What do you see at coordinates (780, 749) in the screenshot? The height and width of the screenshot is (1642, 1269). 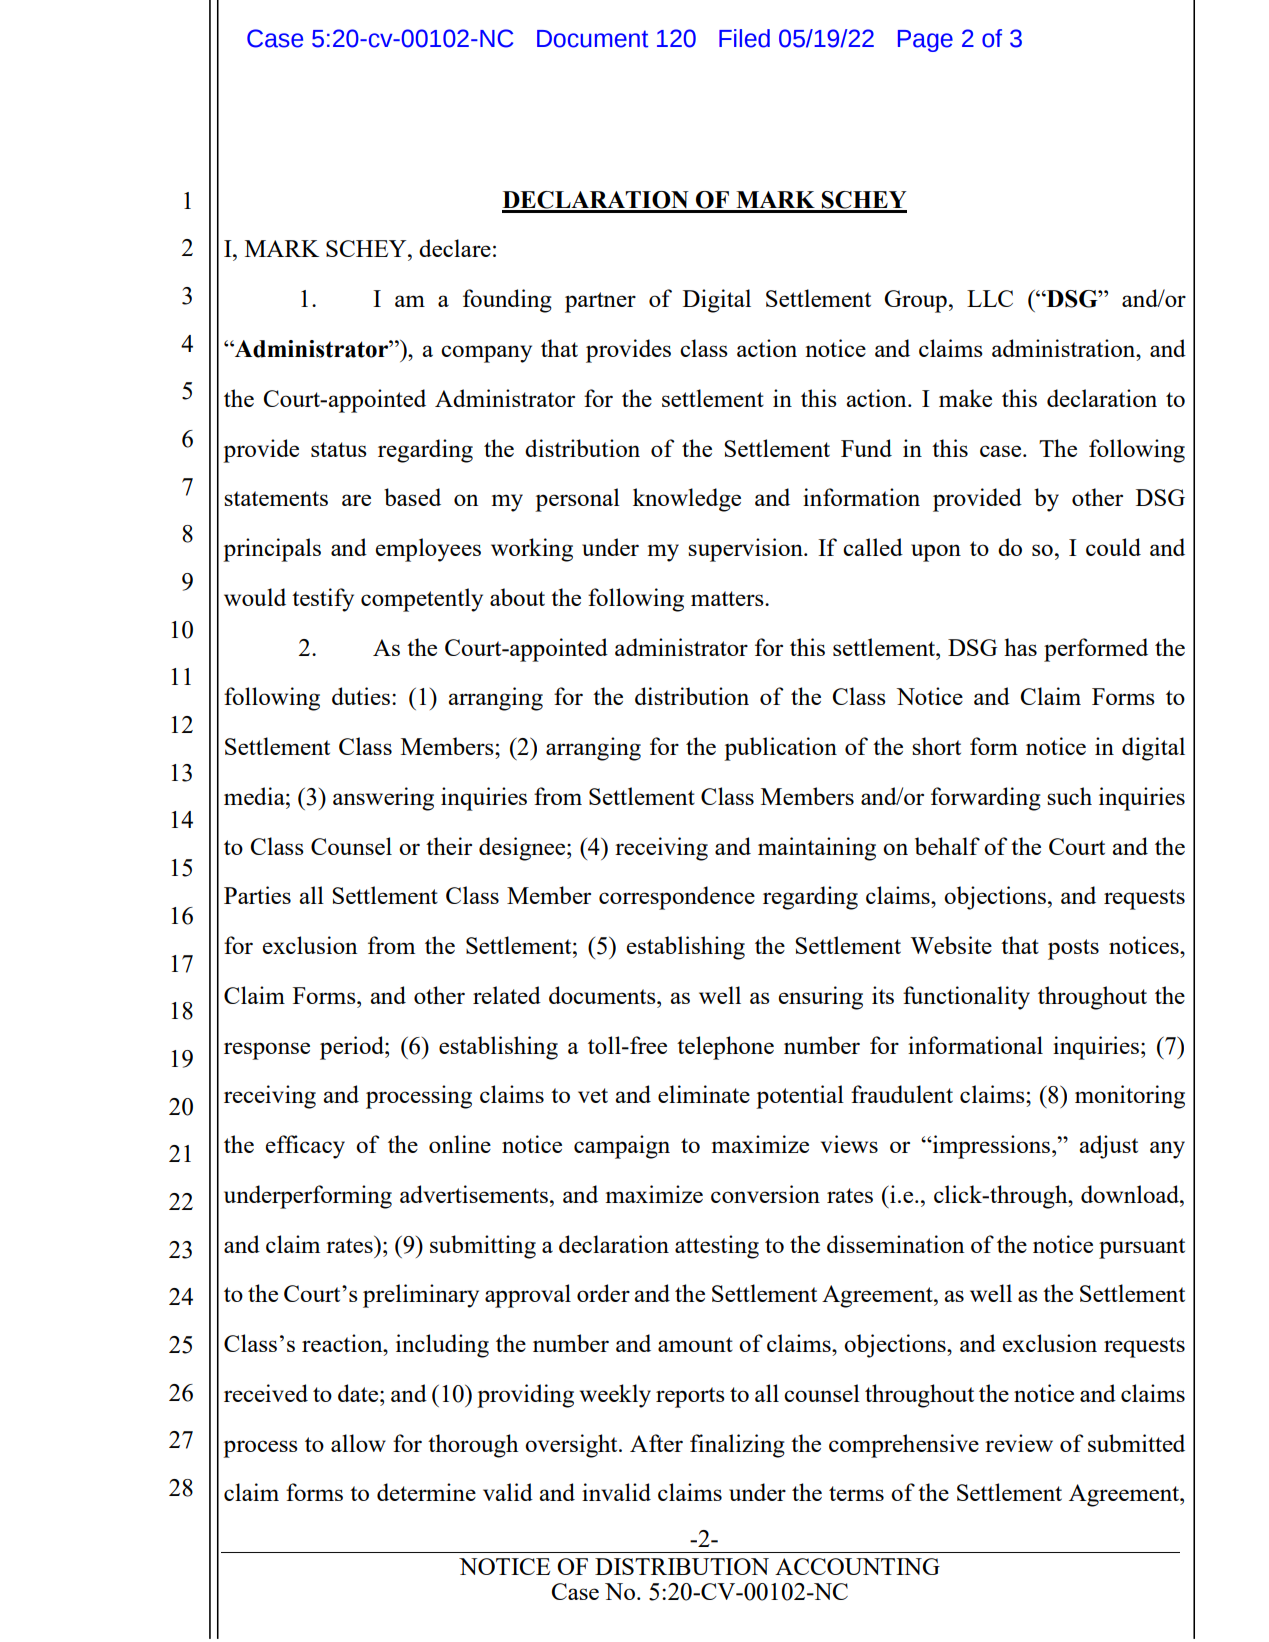 I see `publication` at bounding box center [780, 749].
